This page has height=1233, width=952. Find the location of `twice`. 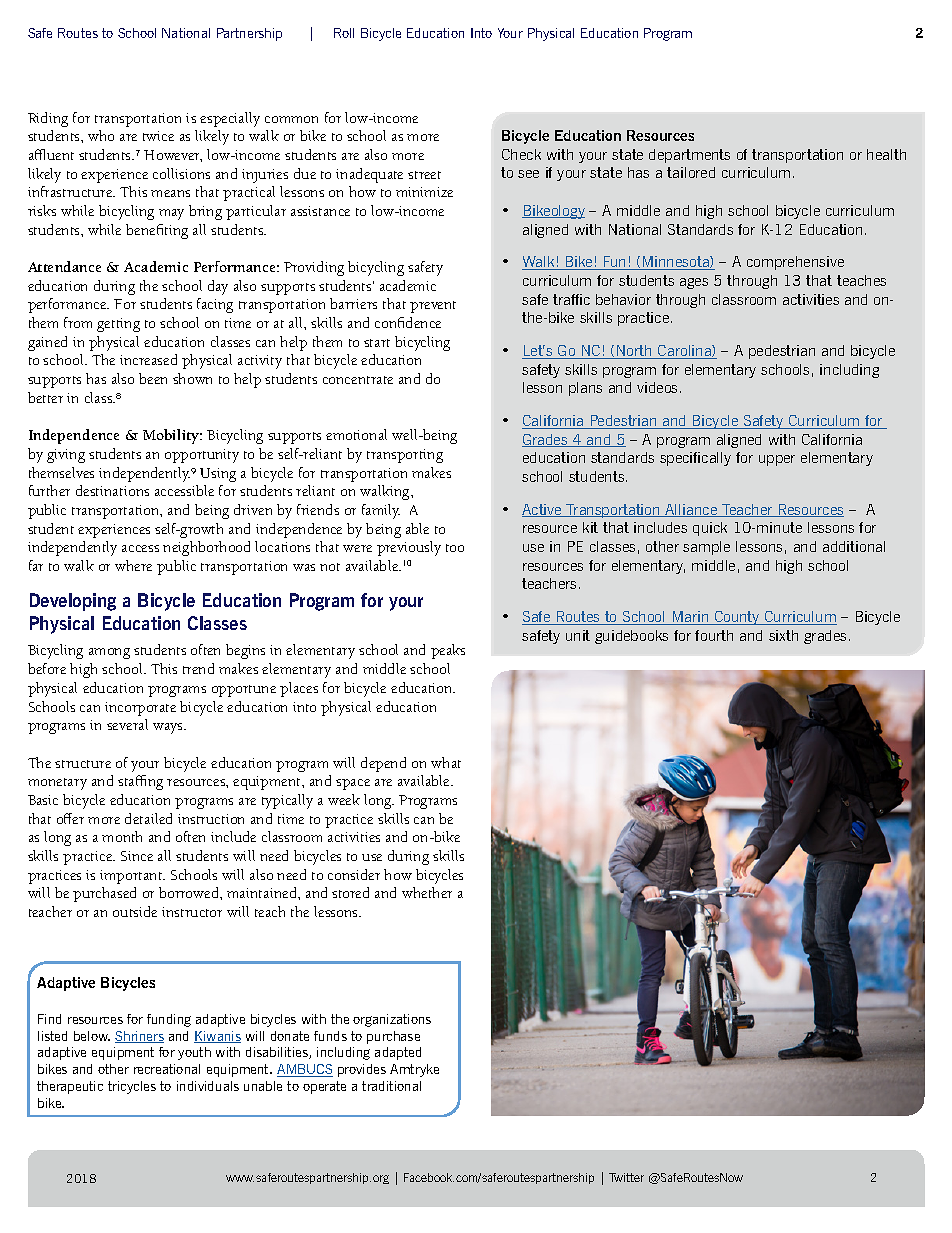

twice is located at coordinates (158, 136).
